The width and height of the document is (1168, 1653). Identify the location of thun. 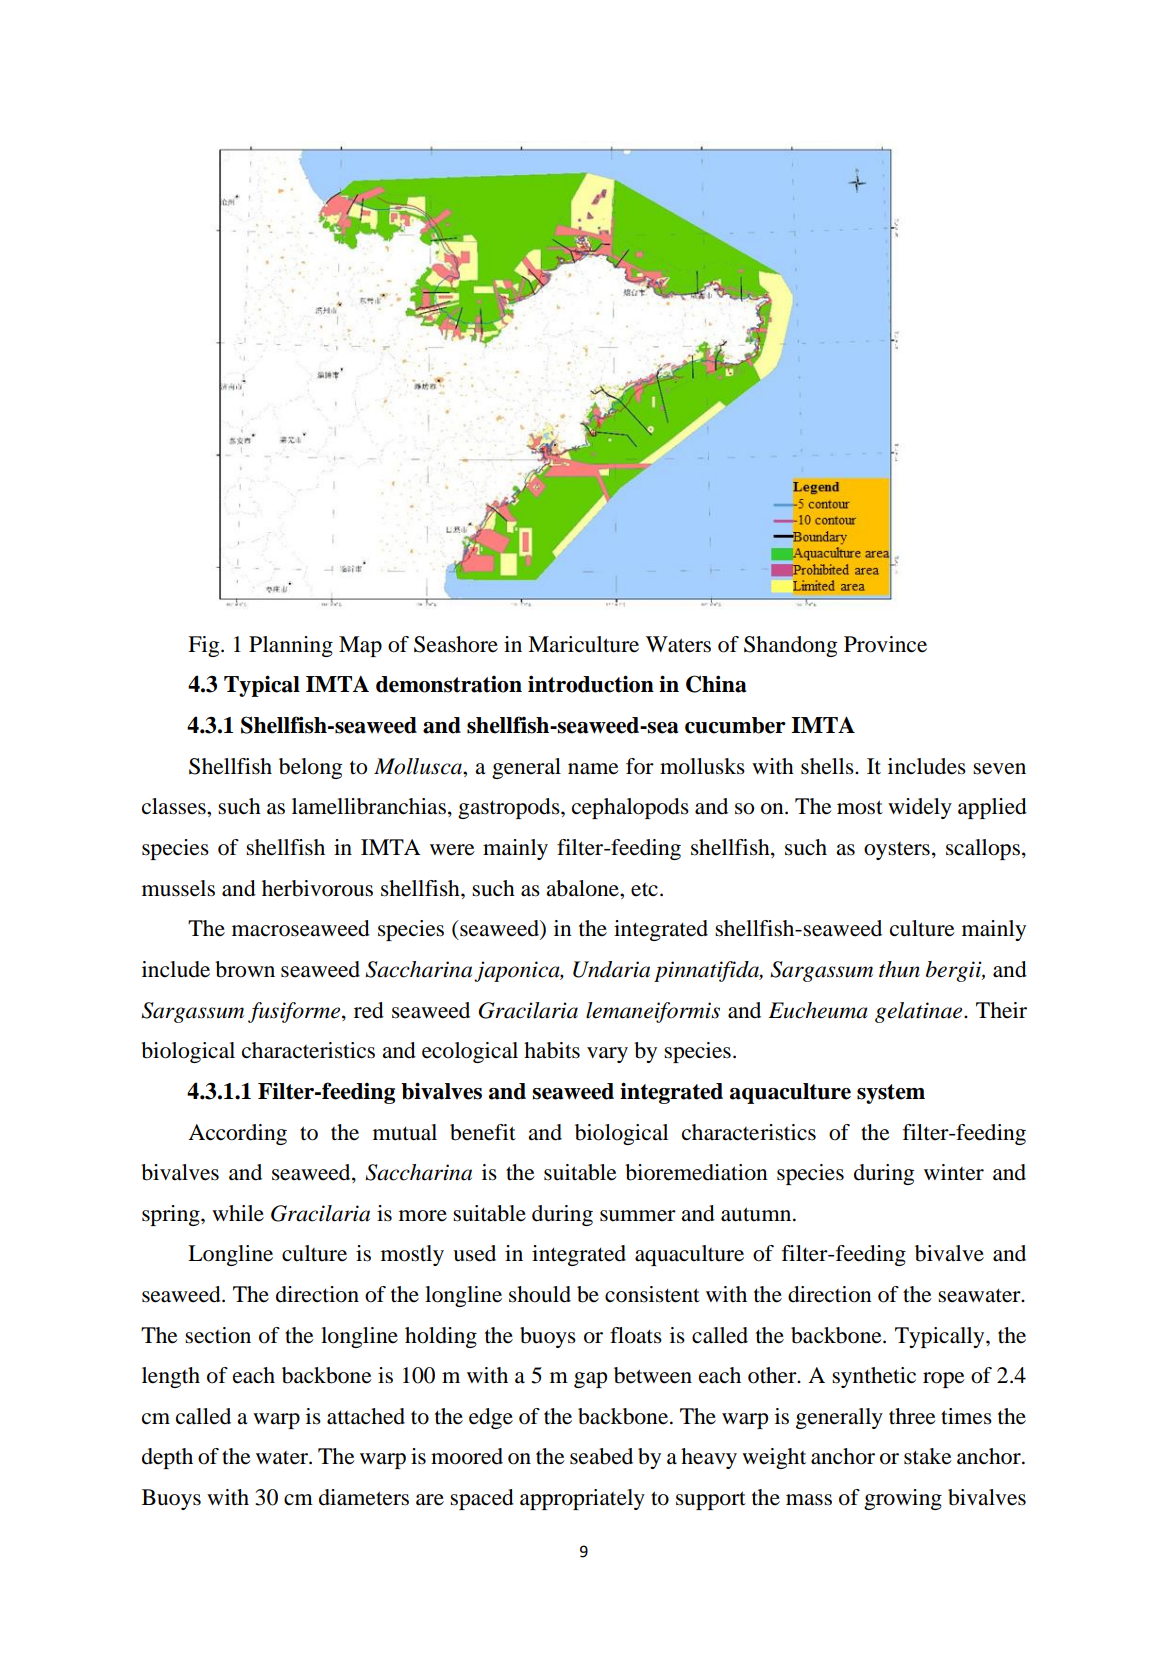
(899, 969).
